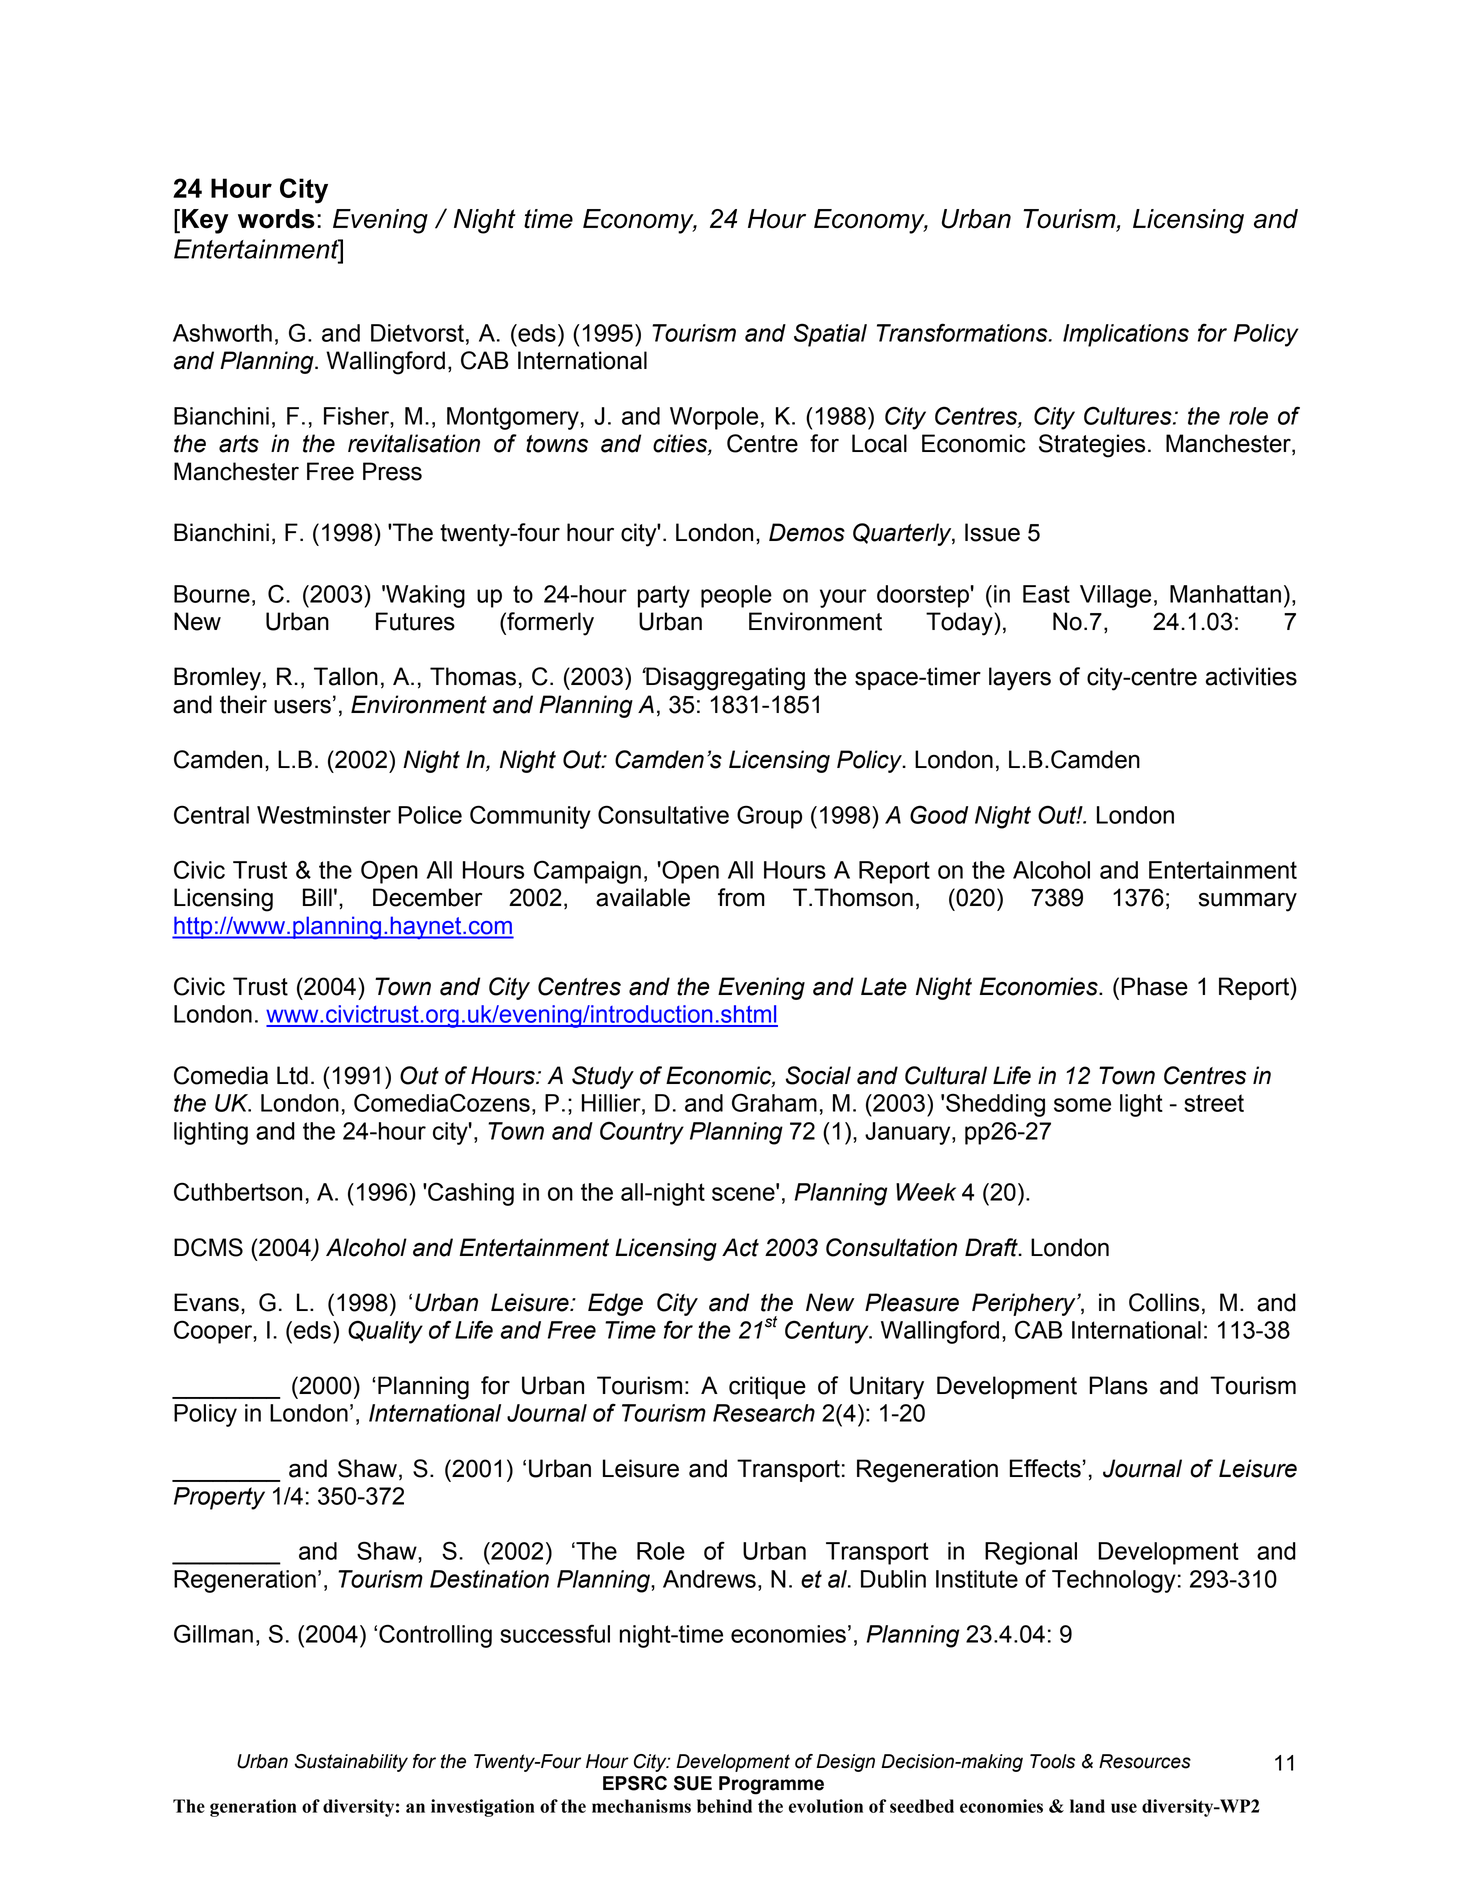 The height and width of the screenshot is (1903, 1470). I want to click on Phase, so click(1154, 986).
